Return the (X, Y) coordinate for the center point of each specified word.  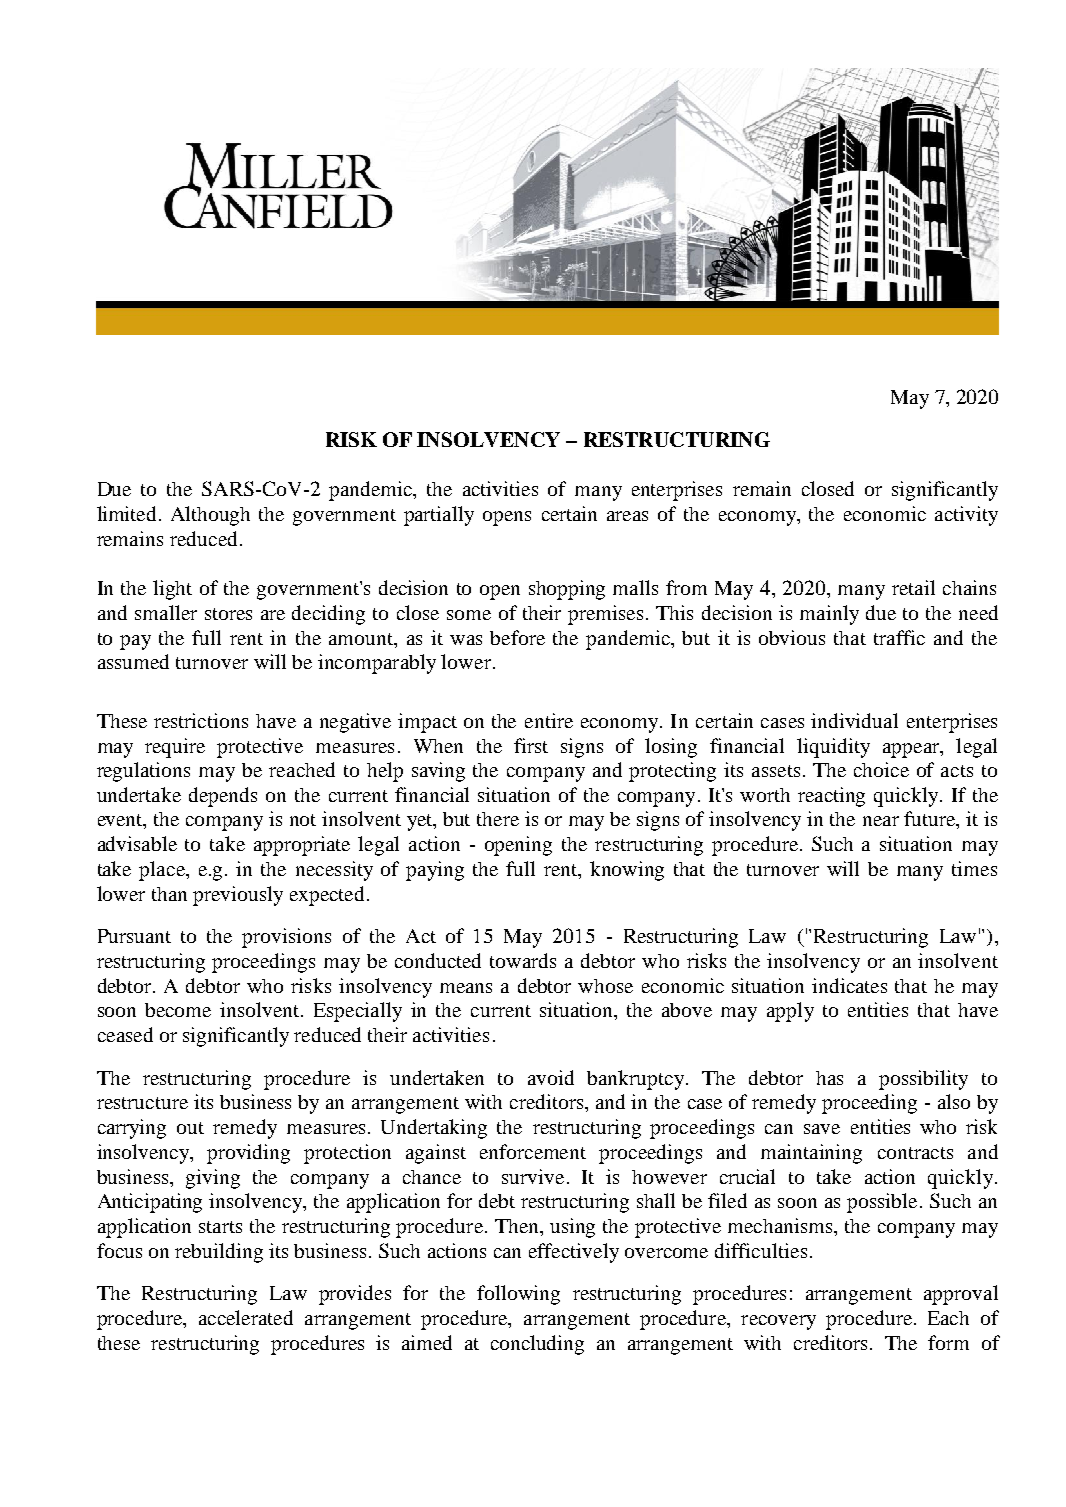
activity (966, 516)
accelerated (246, 1317)
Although (210, 516)
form (948, 1342)
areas (627, 516)
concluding (537, 1345)
